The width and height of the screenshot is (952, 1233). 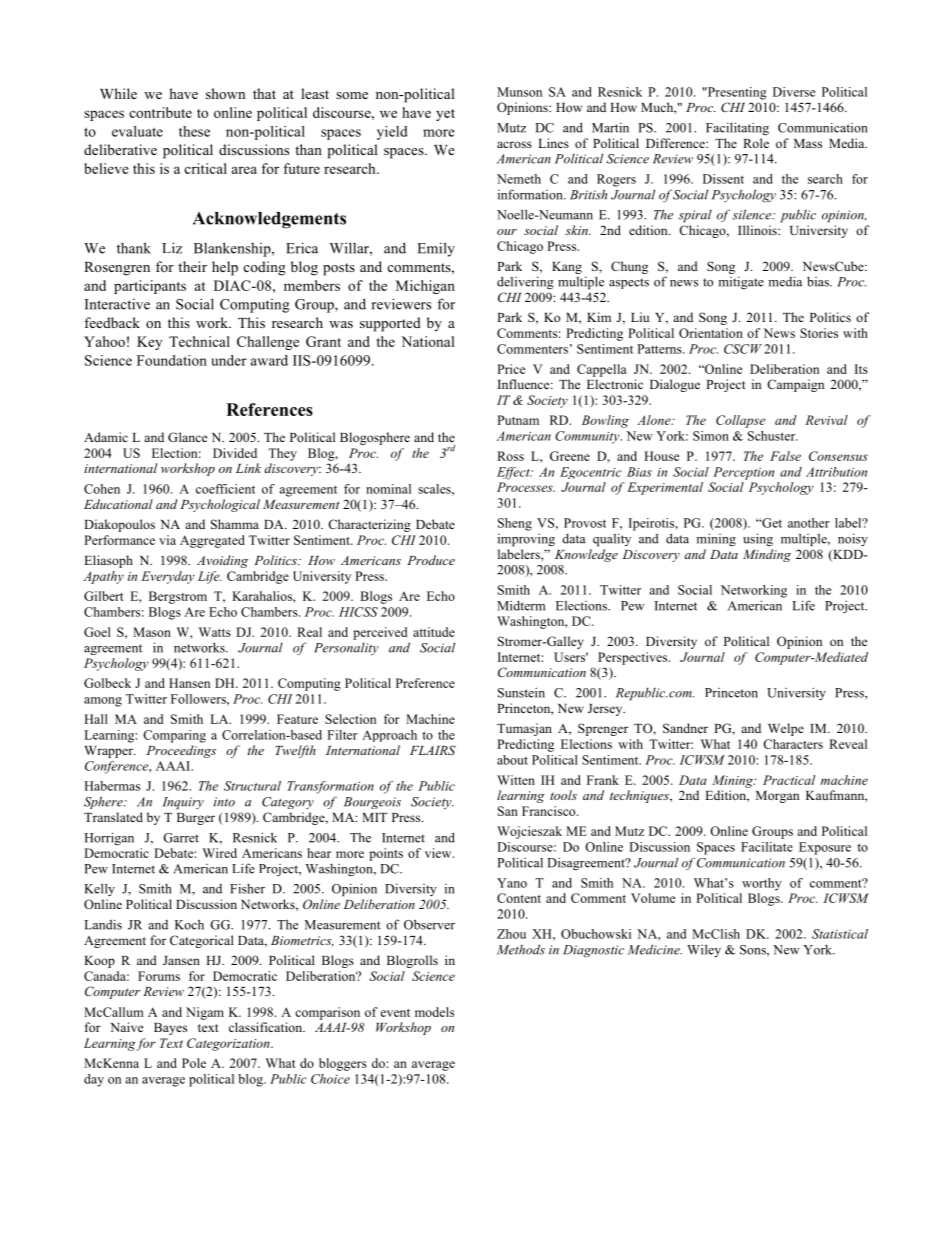 What do you see at coordinates (795, 385) in the screenshot?
I see `Campaign` at bounding box center [795, 385].
